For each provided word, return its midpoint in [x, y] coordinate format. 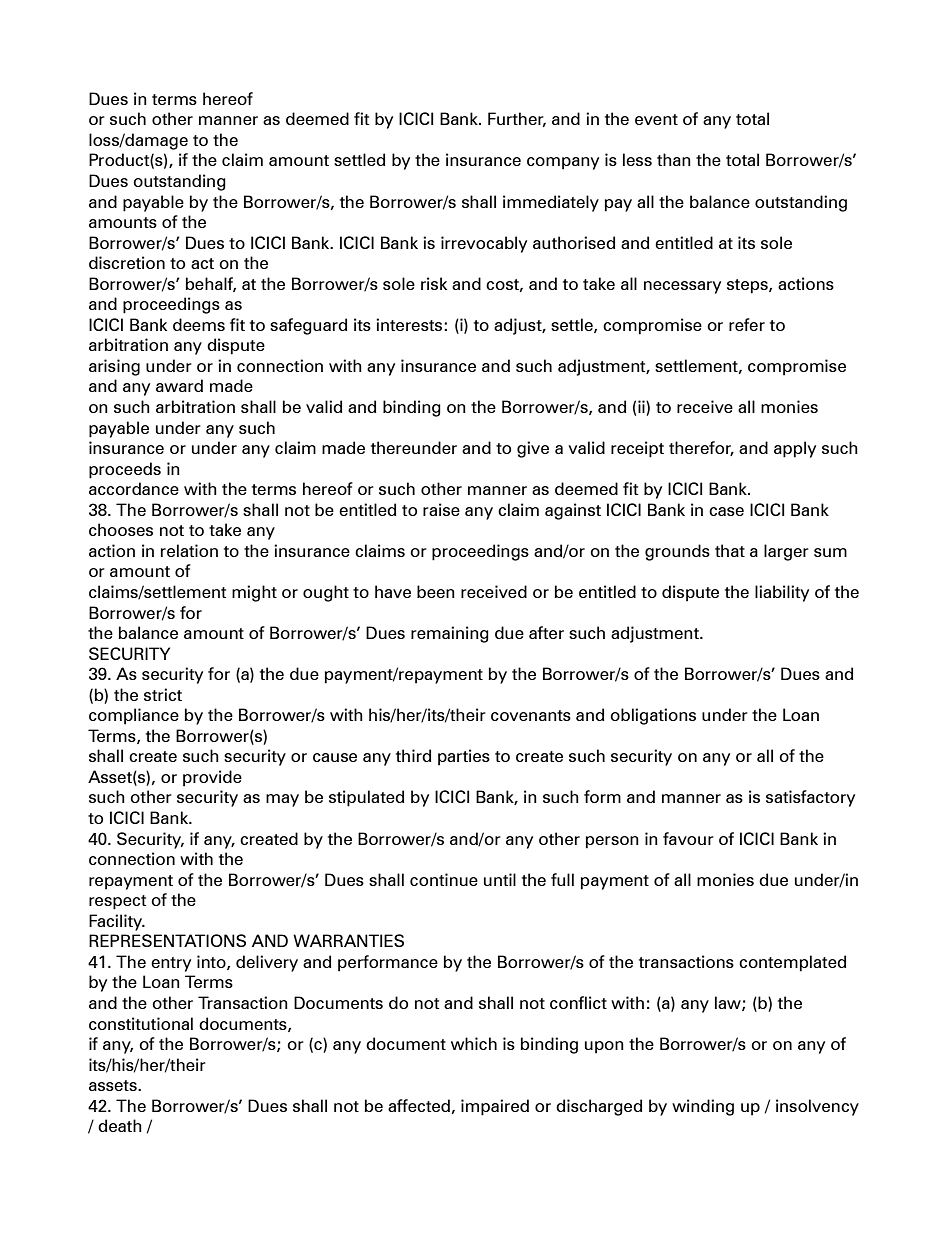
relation [189, 550]
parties [464, 757]
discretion [127, 262]
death [120, 1125]
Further [517, 119]
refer [747, 324]
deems [199, 324]
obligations [653, 716]
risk [434, 283]
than [674, 159]
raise [441, 509]
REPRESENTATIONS [167, 940]
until [500, 879]
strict [163, 694]
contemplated [792, 963]
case [726, 511]
